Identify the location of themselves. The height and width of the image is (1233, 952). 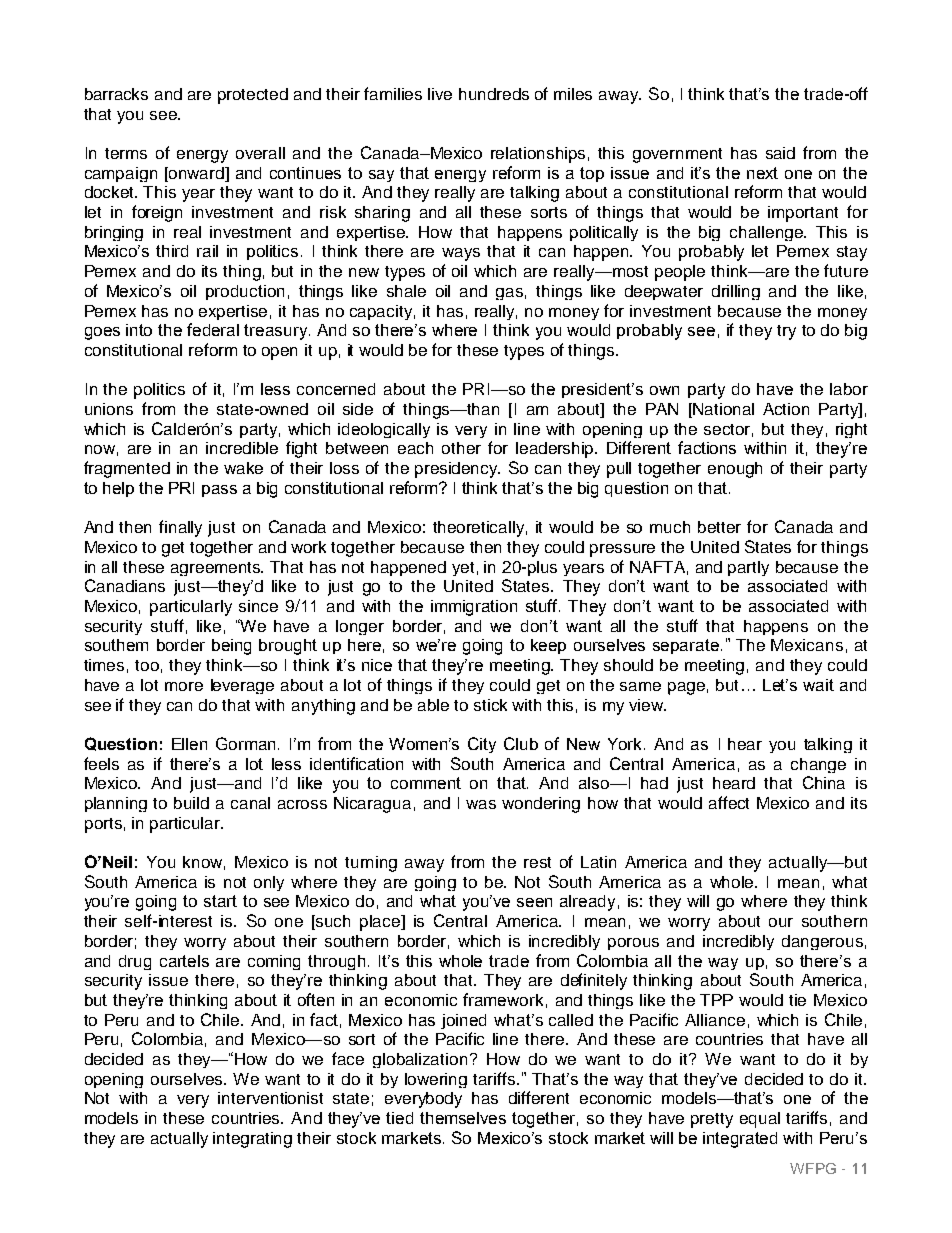
(463, 1118).
